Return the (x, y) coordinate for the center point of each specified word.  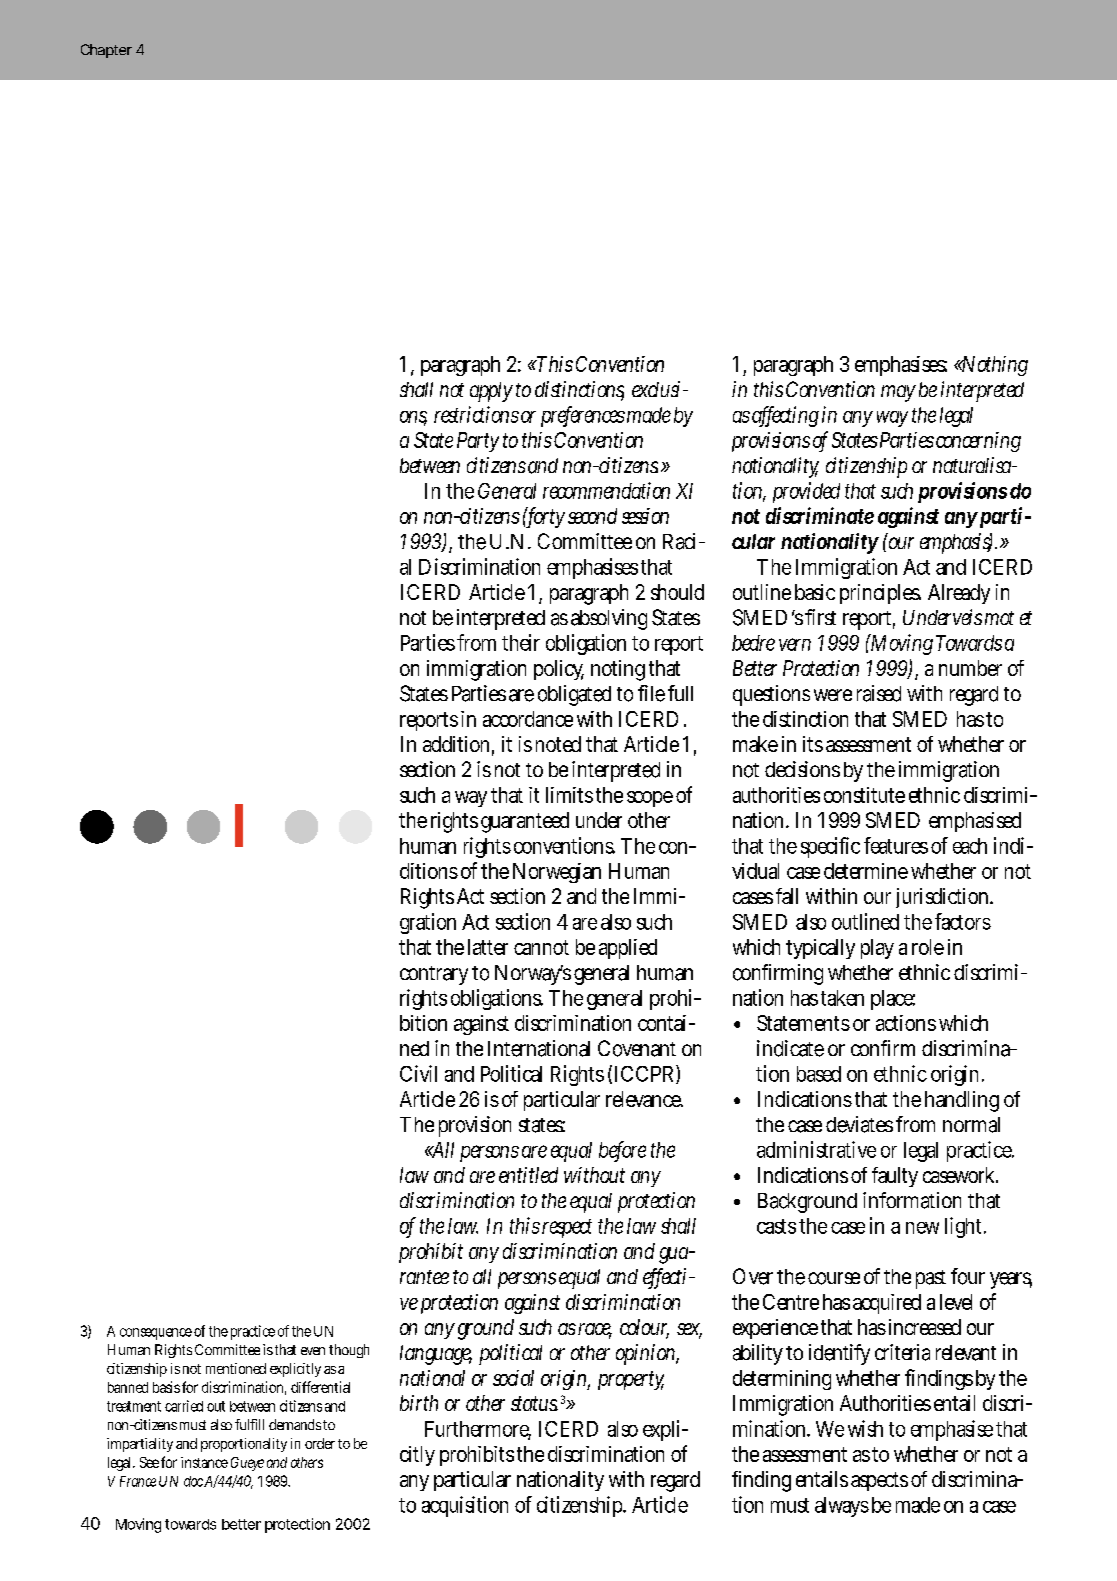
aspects (879, 1481)
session (645, 516)
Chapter (106, 51)
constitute (864, 795)
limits (569, 795)
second (592, 516)
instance (204, 1462)
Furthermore (478, 1430)
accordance (528, 719)
